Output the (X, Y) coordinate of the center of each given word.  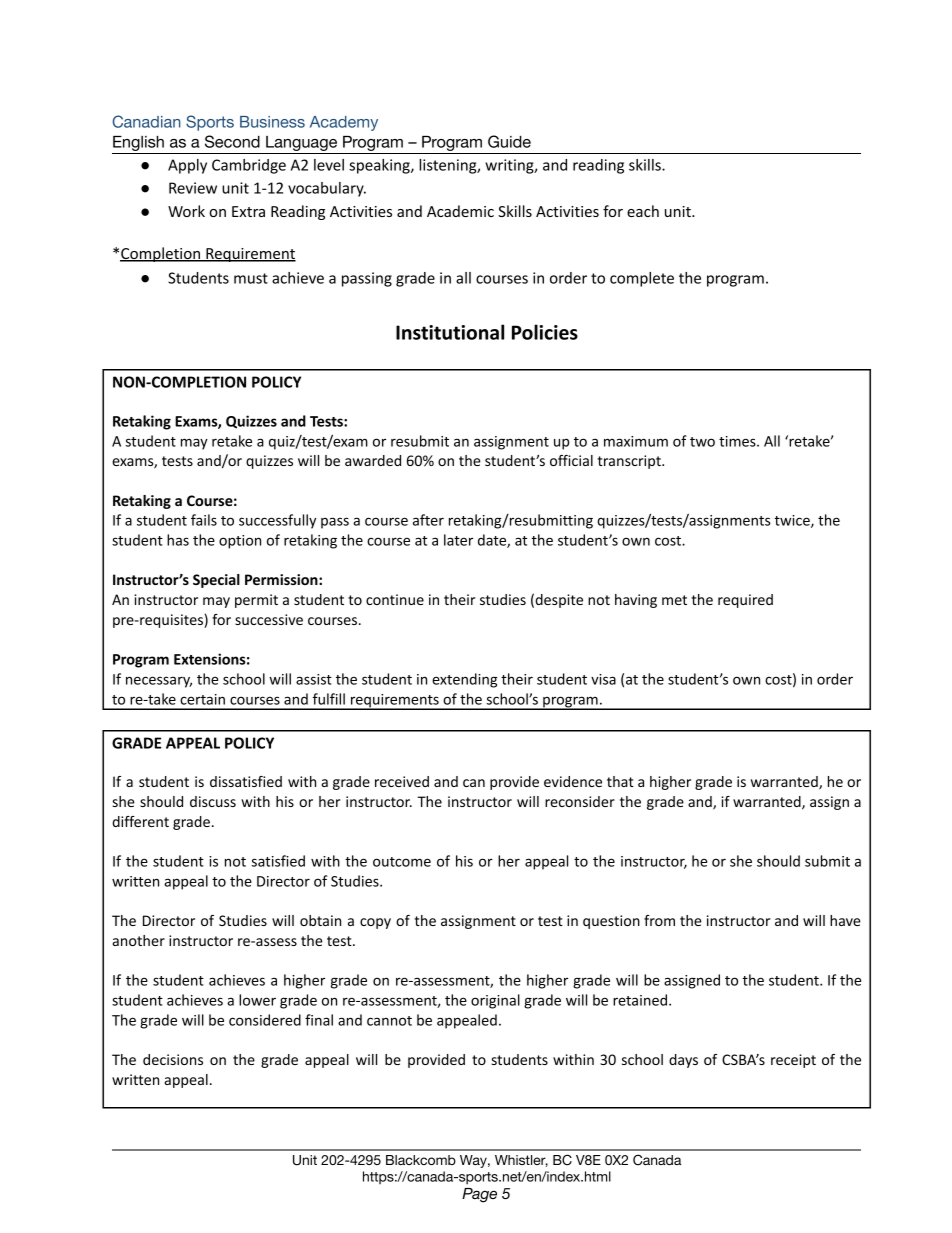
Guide (509, 141)
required (745, 601)
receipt (793, 1061)
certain (202, 699)
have (845, 920)
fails (204, 520)
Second (232, 141)
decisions (173, 1059)
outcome (402, 862)
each (643, 211)
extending (464, 680)
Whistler (521, 1161)
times (738, 441)
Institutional (450, 332)
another (138, 940)
